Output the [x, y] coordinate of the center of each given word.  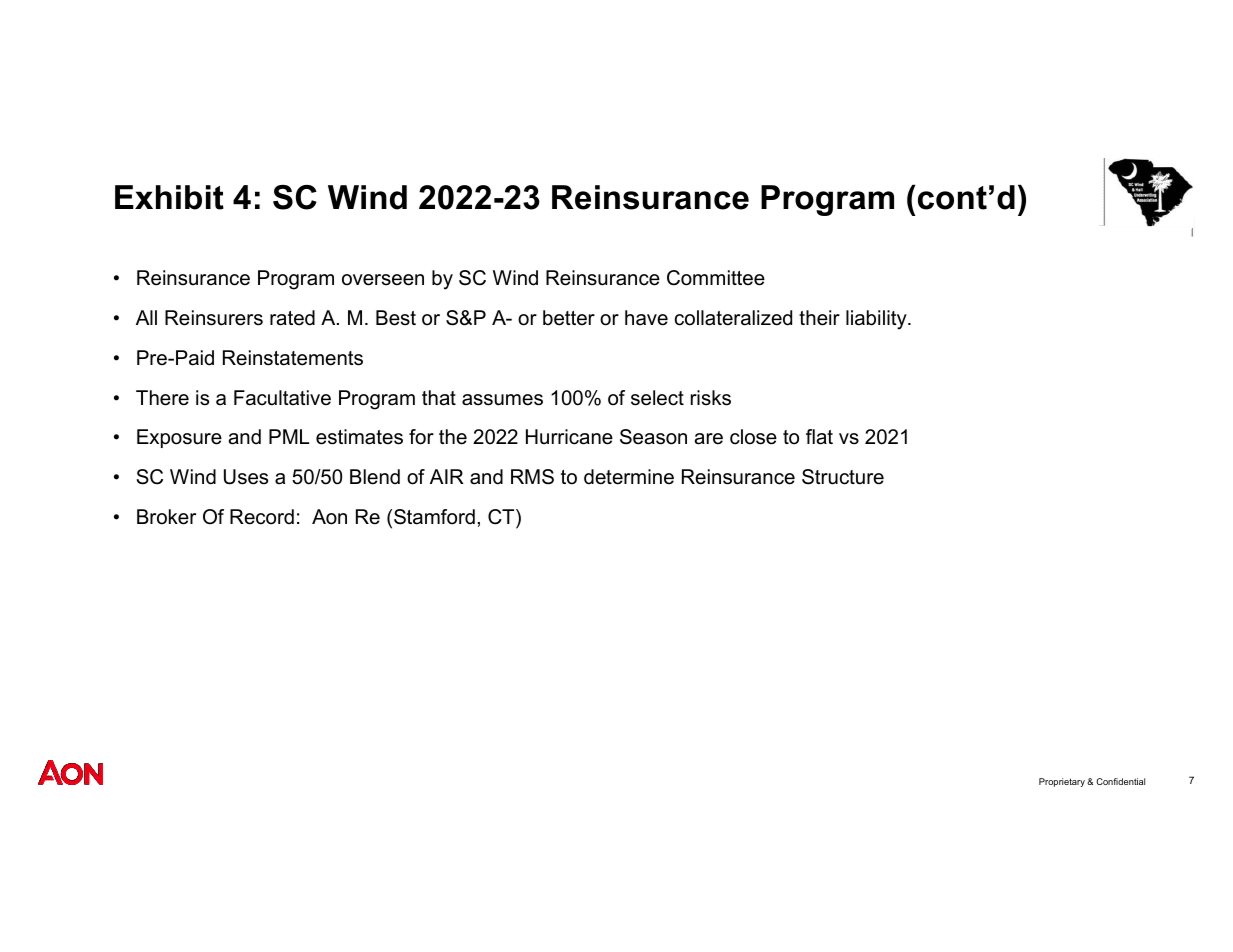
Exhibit [169, 197]
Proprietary [1062, 782]
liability [877, 320]
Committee [716, 278]
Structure [843, 477]
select [657, 398]
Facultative [282, 398]
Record [262, 517]
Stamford [434, 517]
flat [819, 437]
